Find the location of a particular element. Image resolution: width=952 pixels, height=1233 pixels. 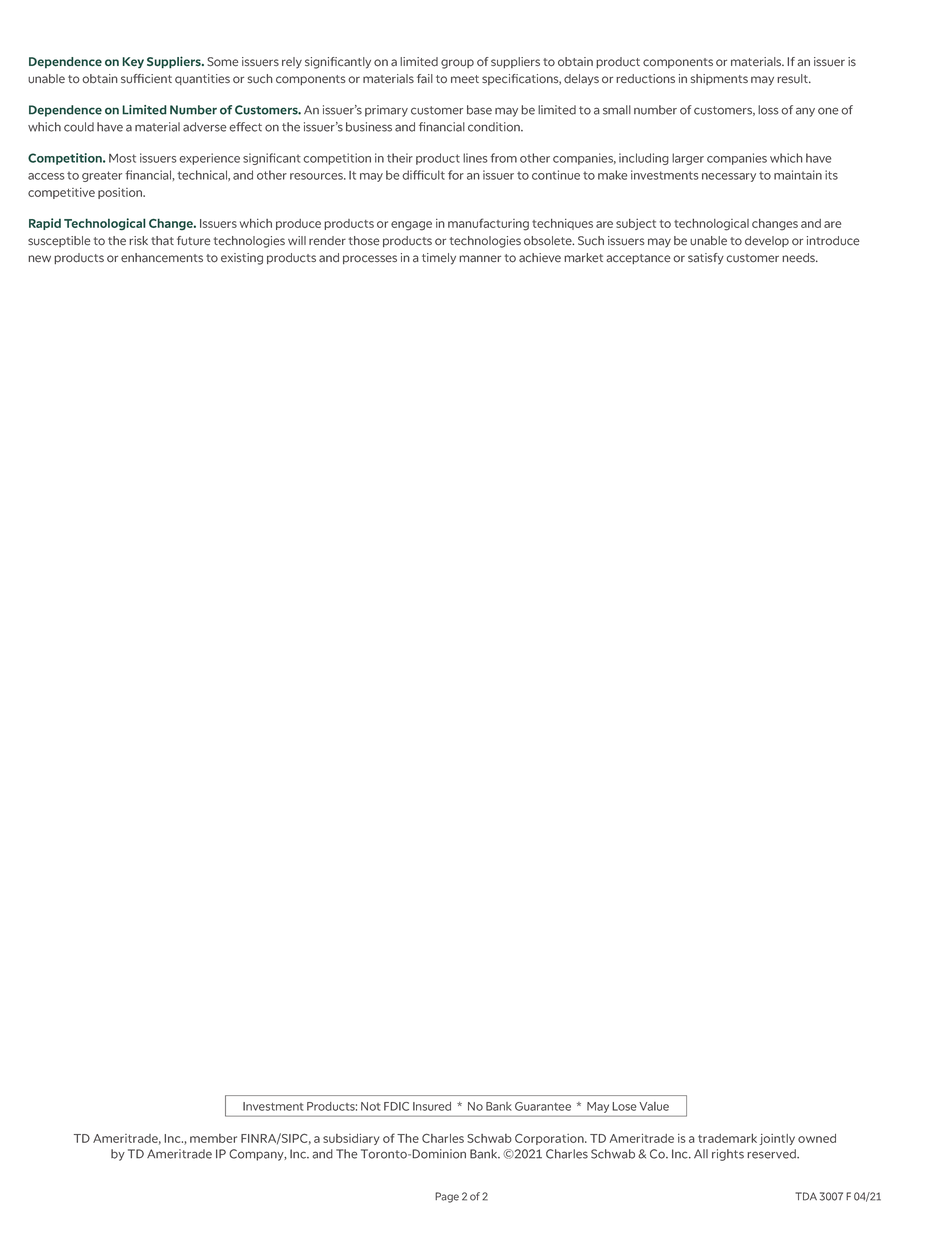

enhancements is located at coordinates (162, 258).
